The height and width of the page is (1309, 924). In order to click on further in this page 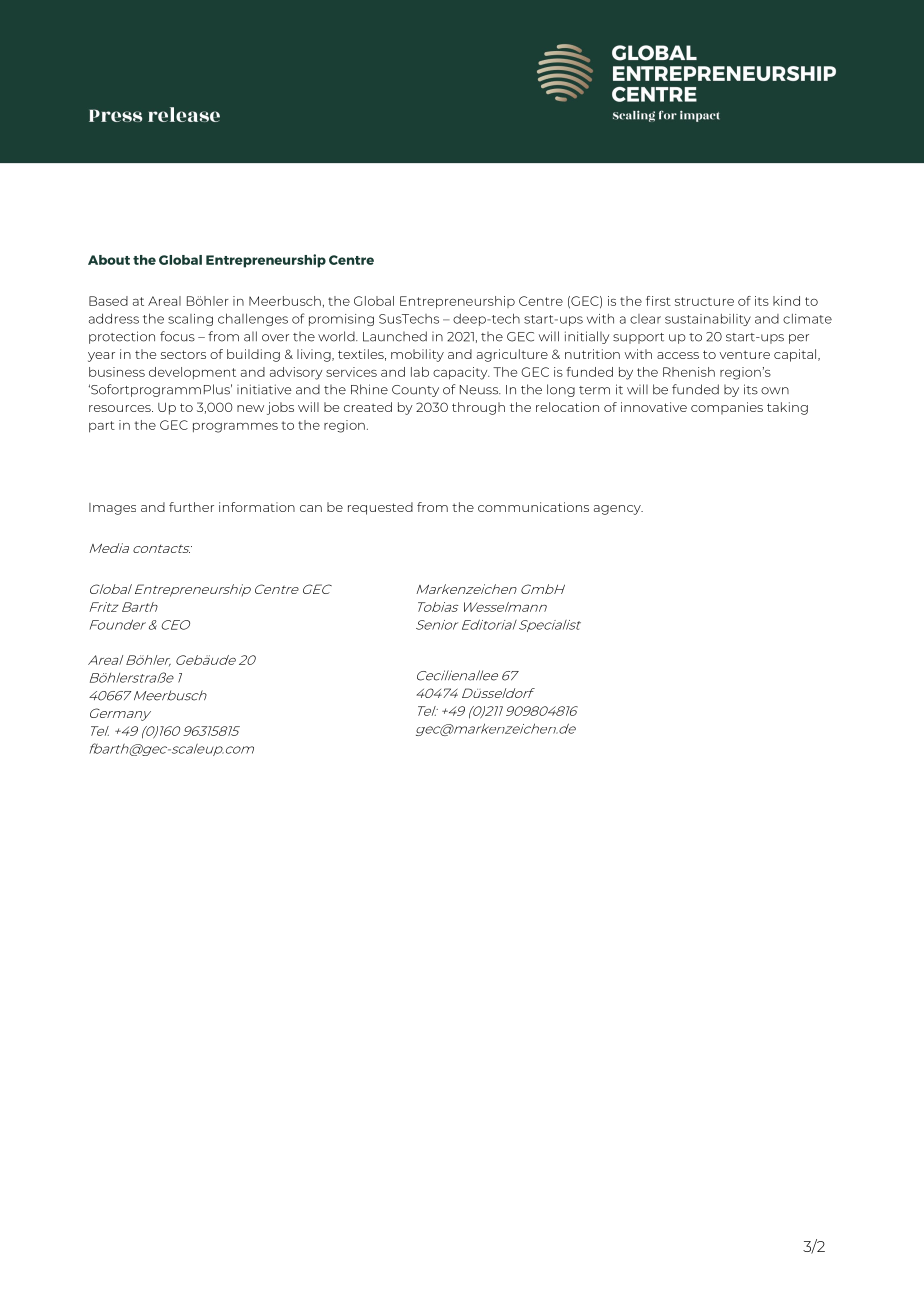, I will do `click(191, 507)`.
